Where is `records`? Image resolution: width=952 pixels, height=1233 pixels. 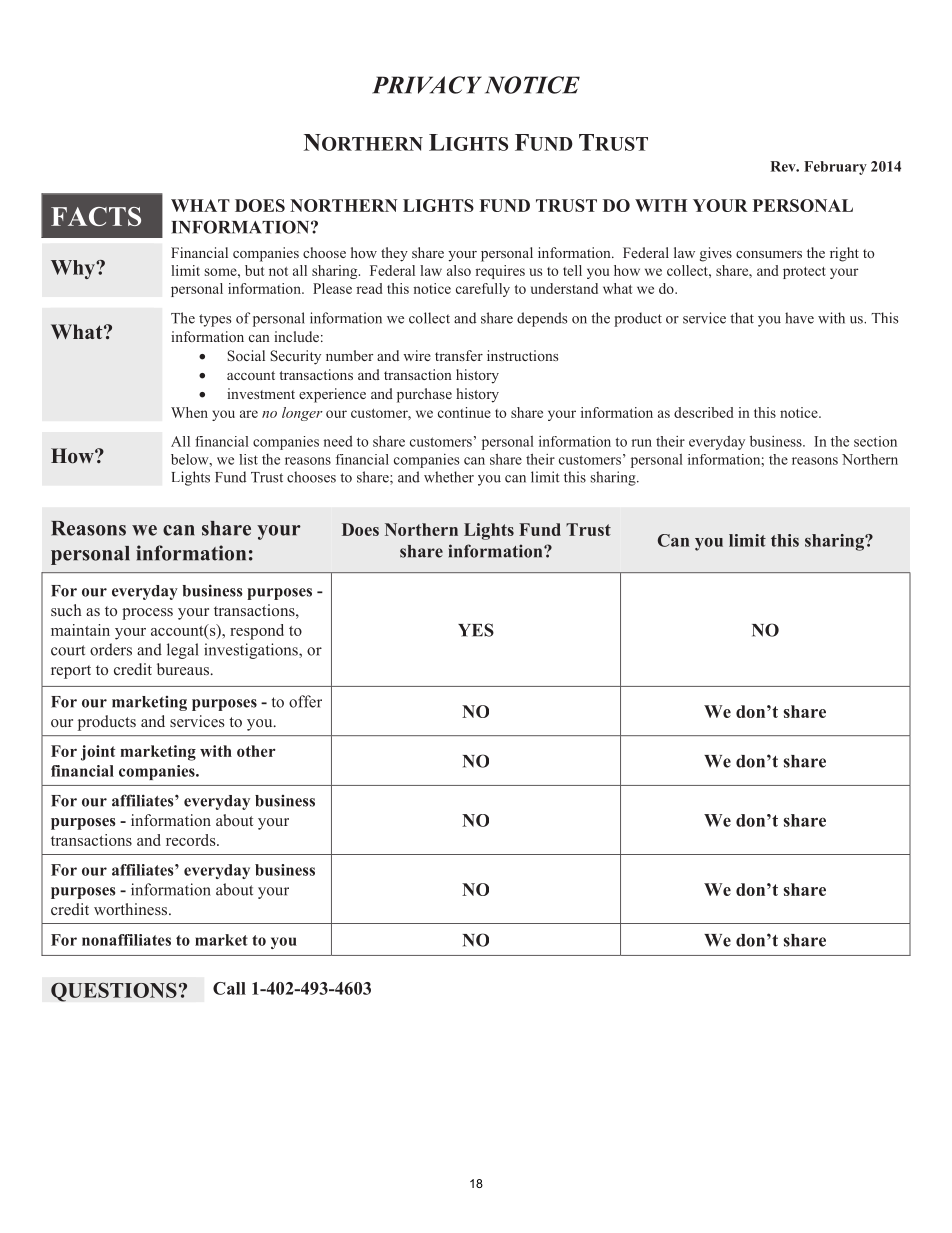 records is located at coordinates (192, 840).
